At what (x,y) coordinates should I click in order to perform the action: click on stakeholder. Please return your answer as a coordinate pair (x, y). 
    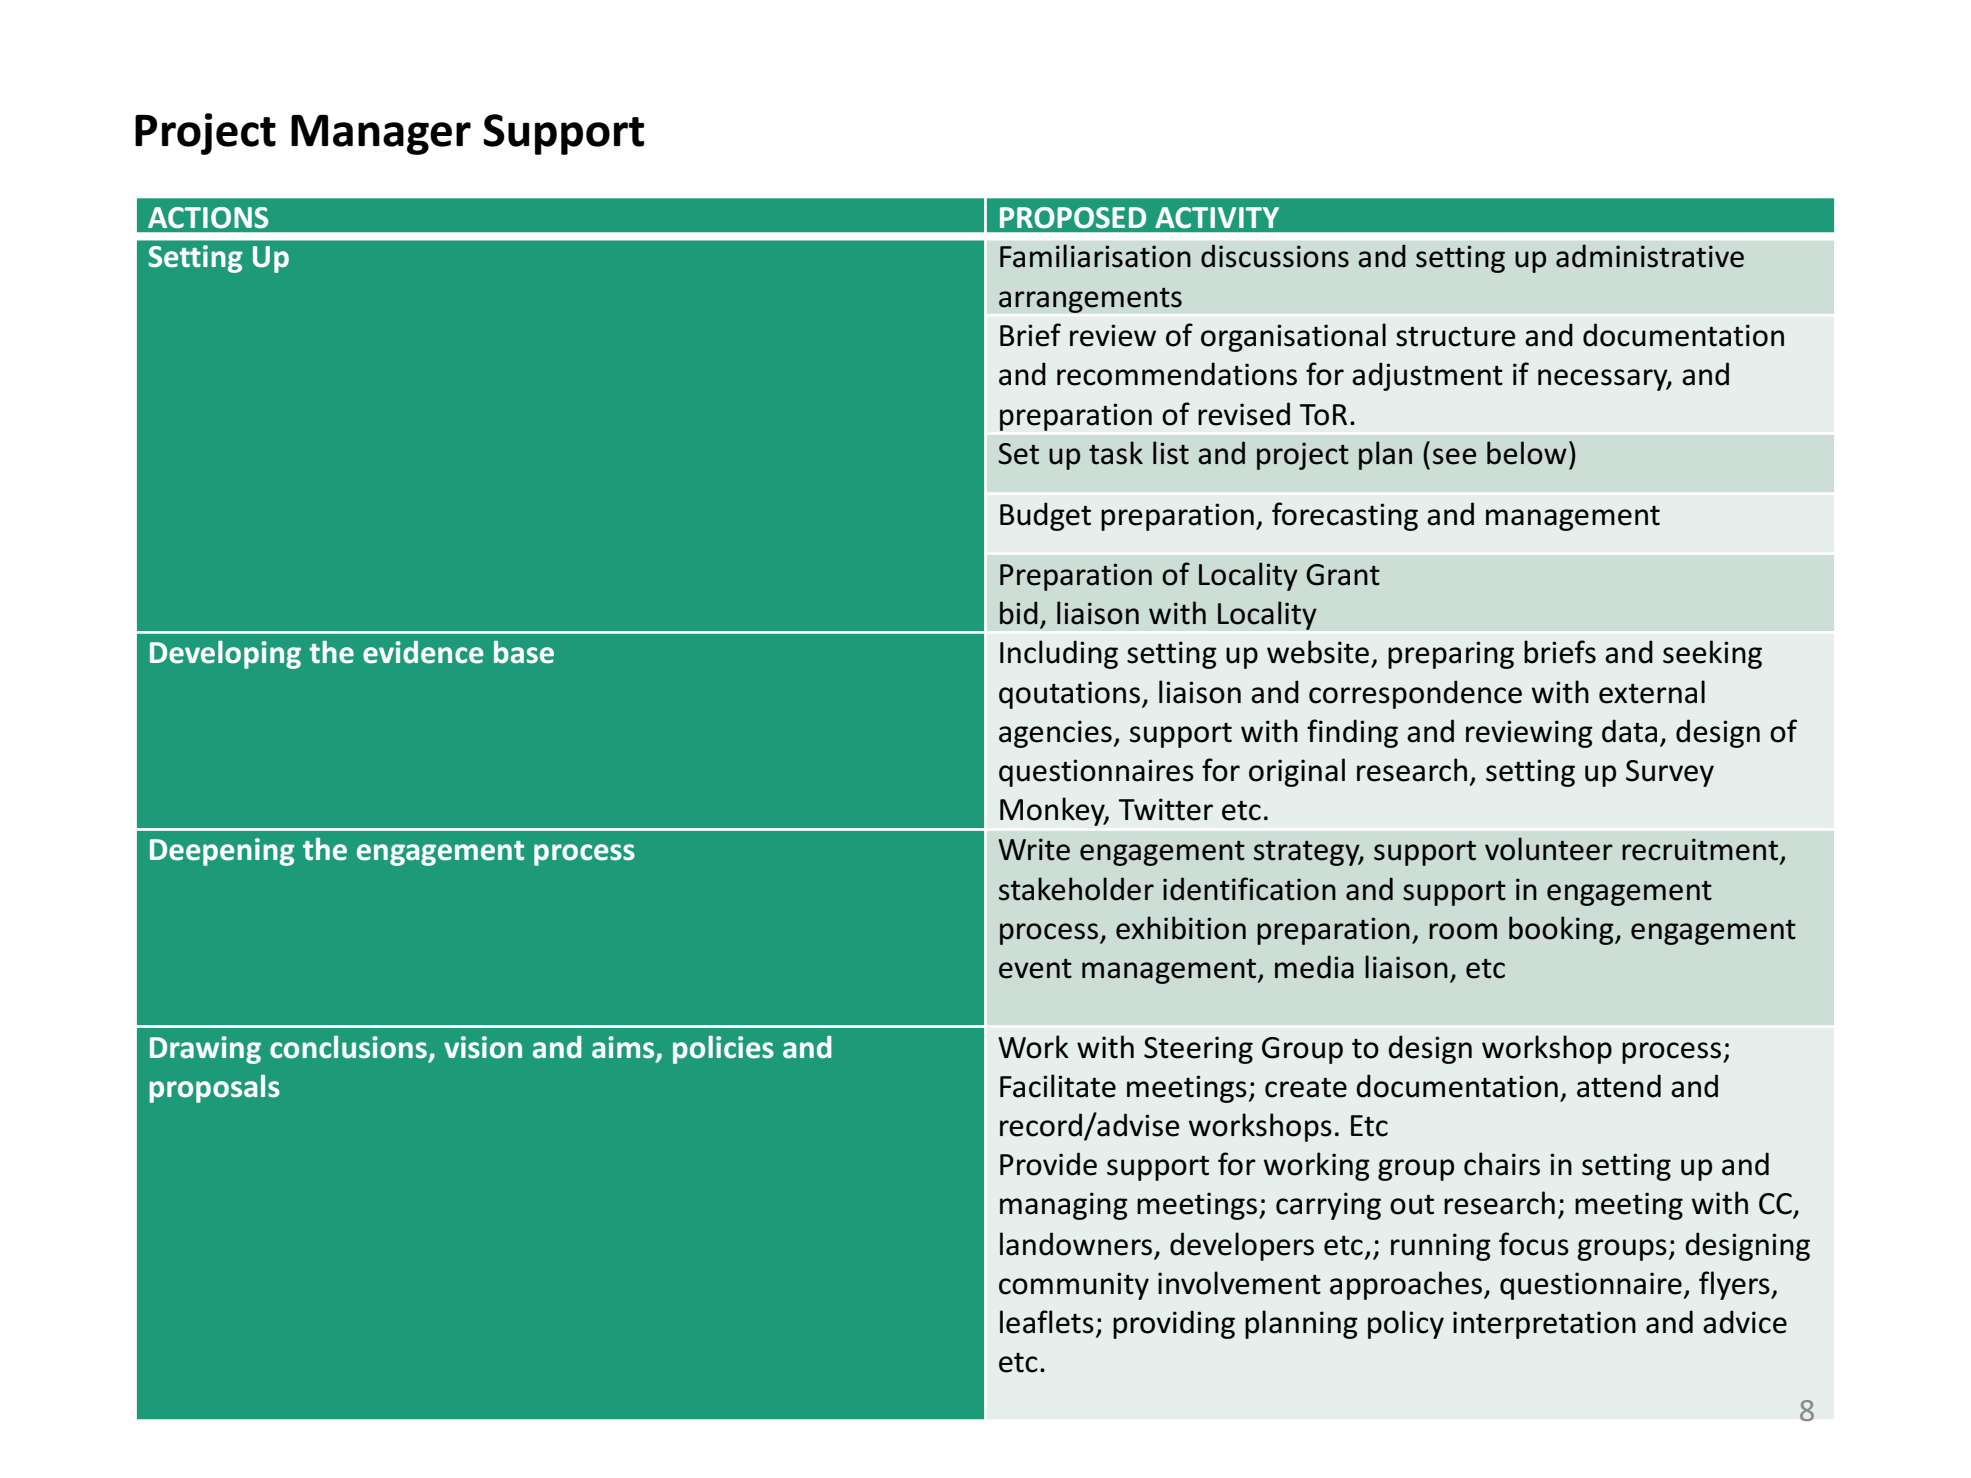
    Looking at the image, I should click on (1076, 889).
